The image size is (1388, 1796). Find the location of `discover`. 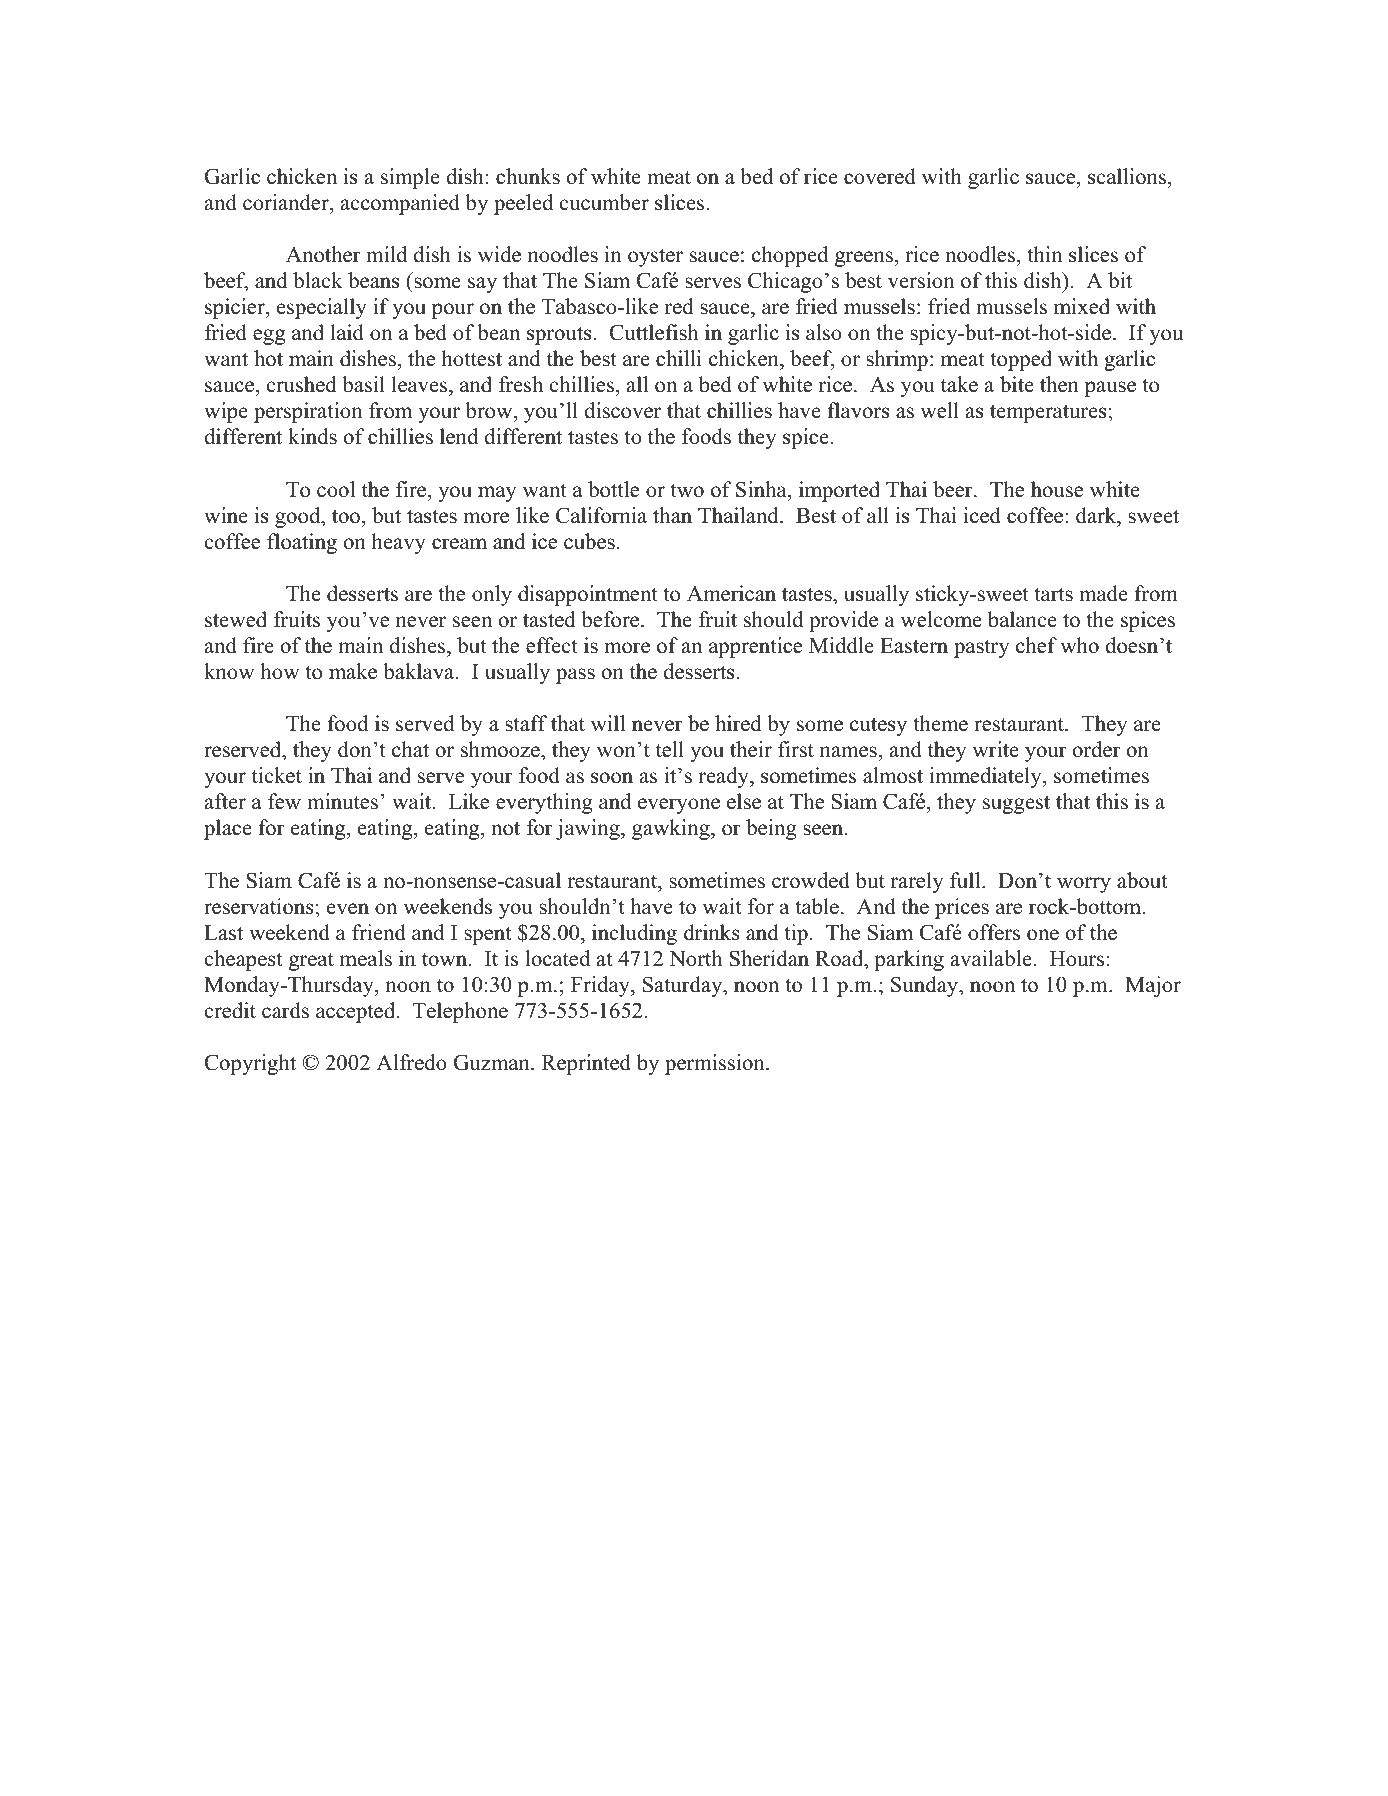

discover is located at coordinates (622, 410).
